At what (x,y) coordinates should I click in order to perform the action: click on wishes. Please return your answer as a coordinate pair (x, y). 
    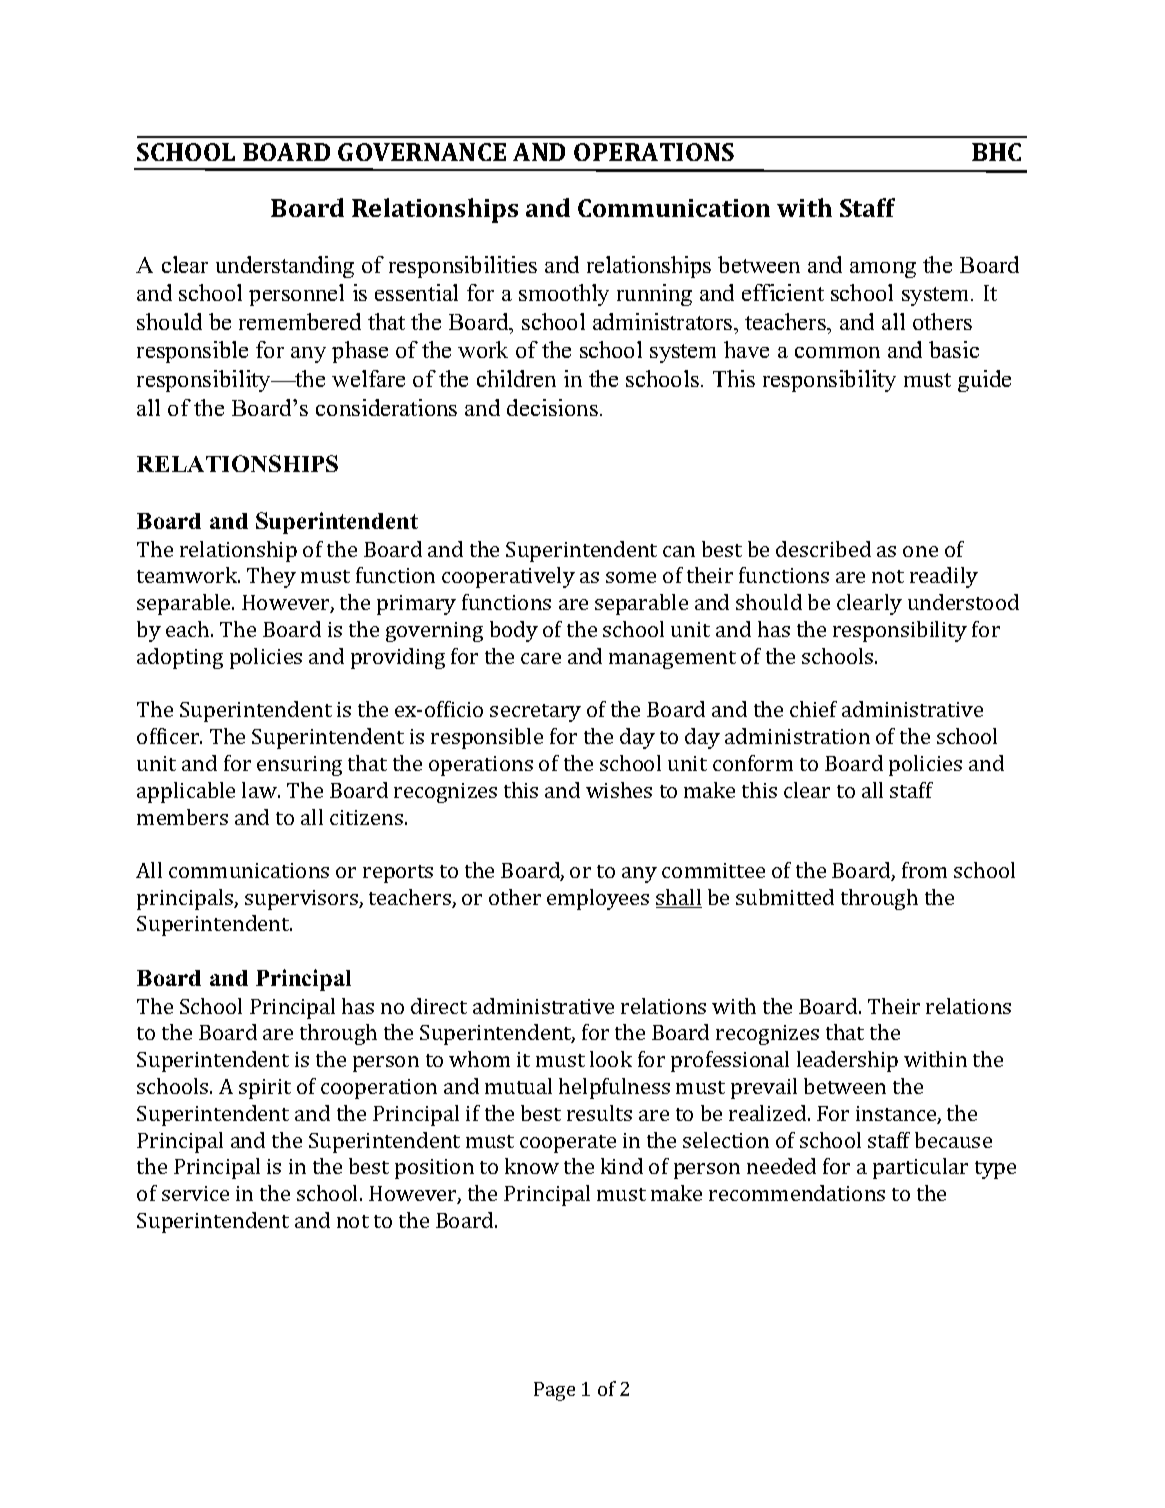
    Looking at the image, I should click on (619, 790).
